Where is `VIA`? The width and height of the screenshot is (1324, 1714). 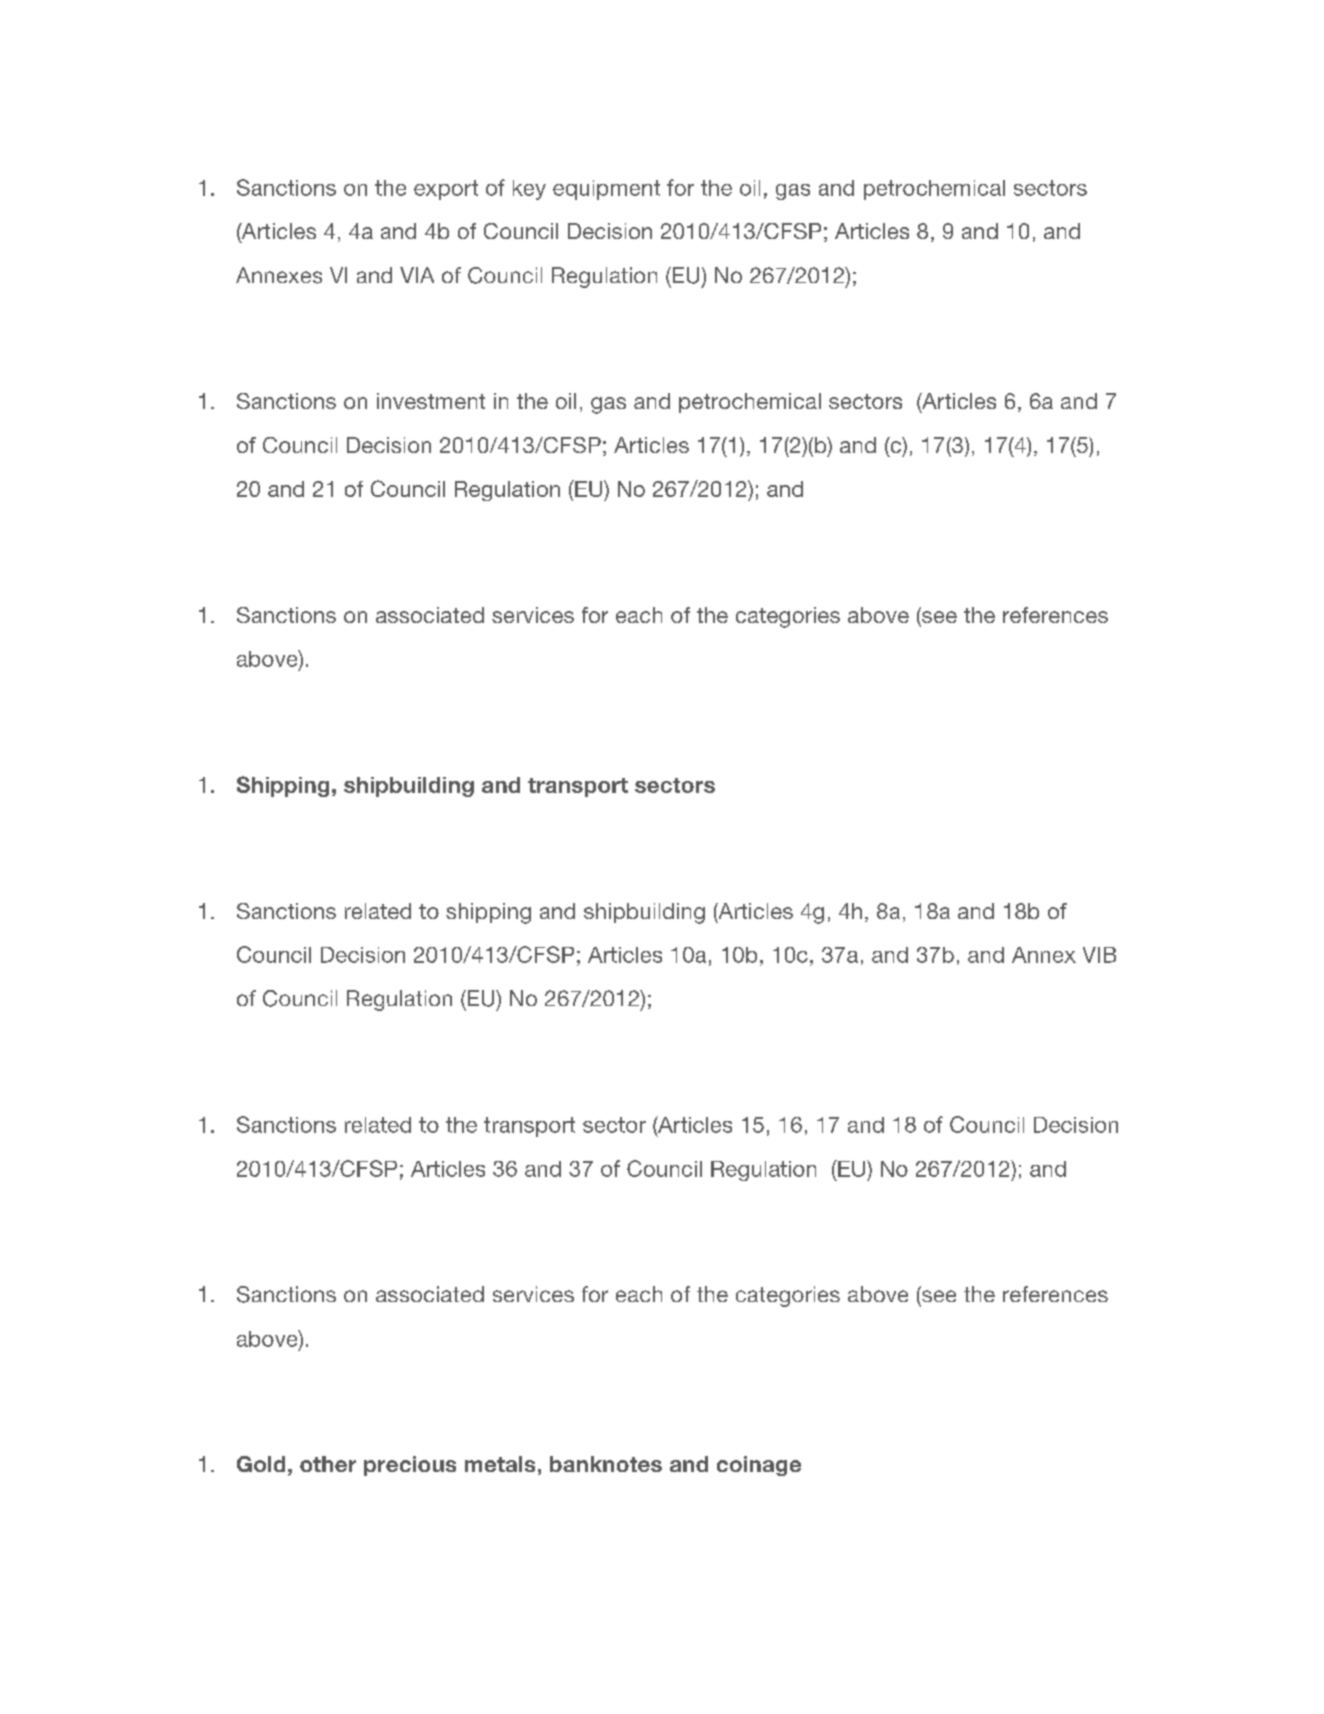
VIA is located at coordinates (417, 275).
